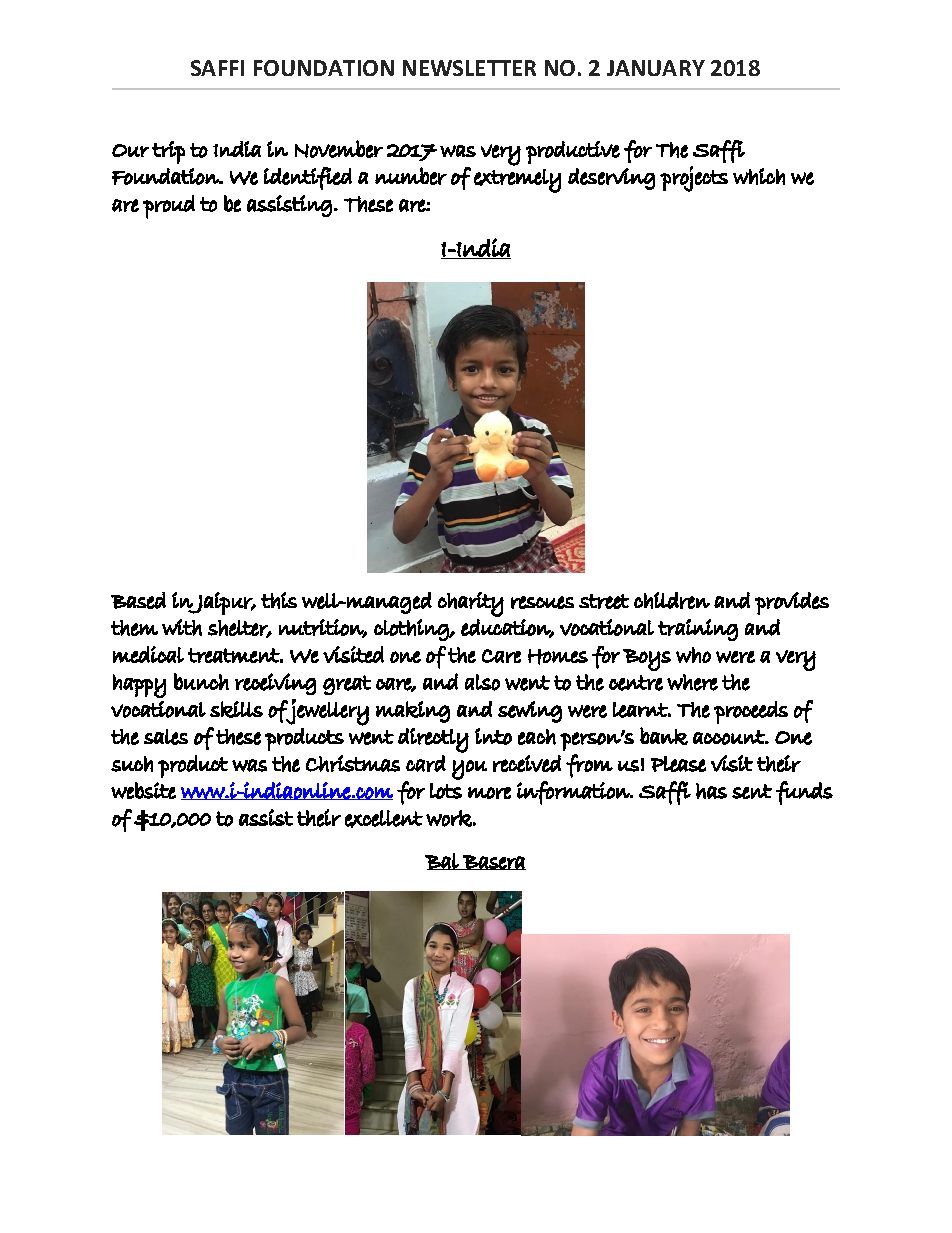 Image resolution: width=952 pixels, height=1233 pixels. What do you see at coordinates (471, 604) in the screenshot?
I see `charity` at bounding box center [471, 604].
